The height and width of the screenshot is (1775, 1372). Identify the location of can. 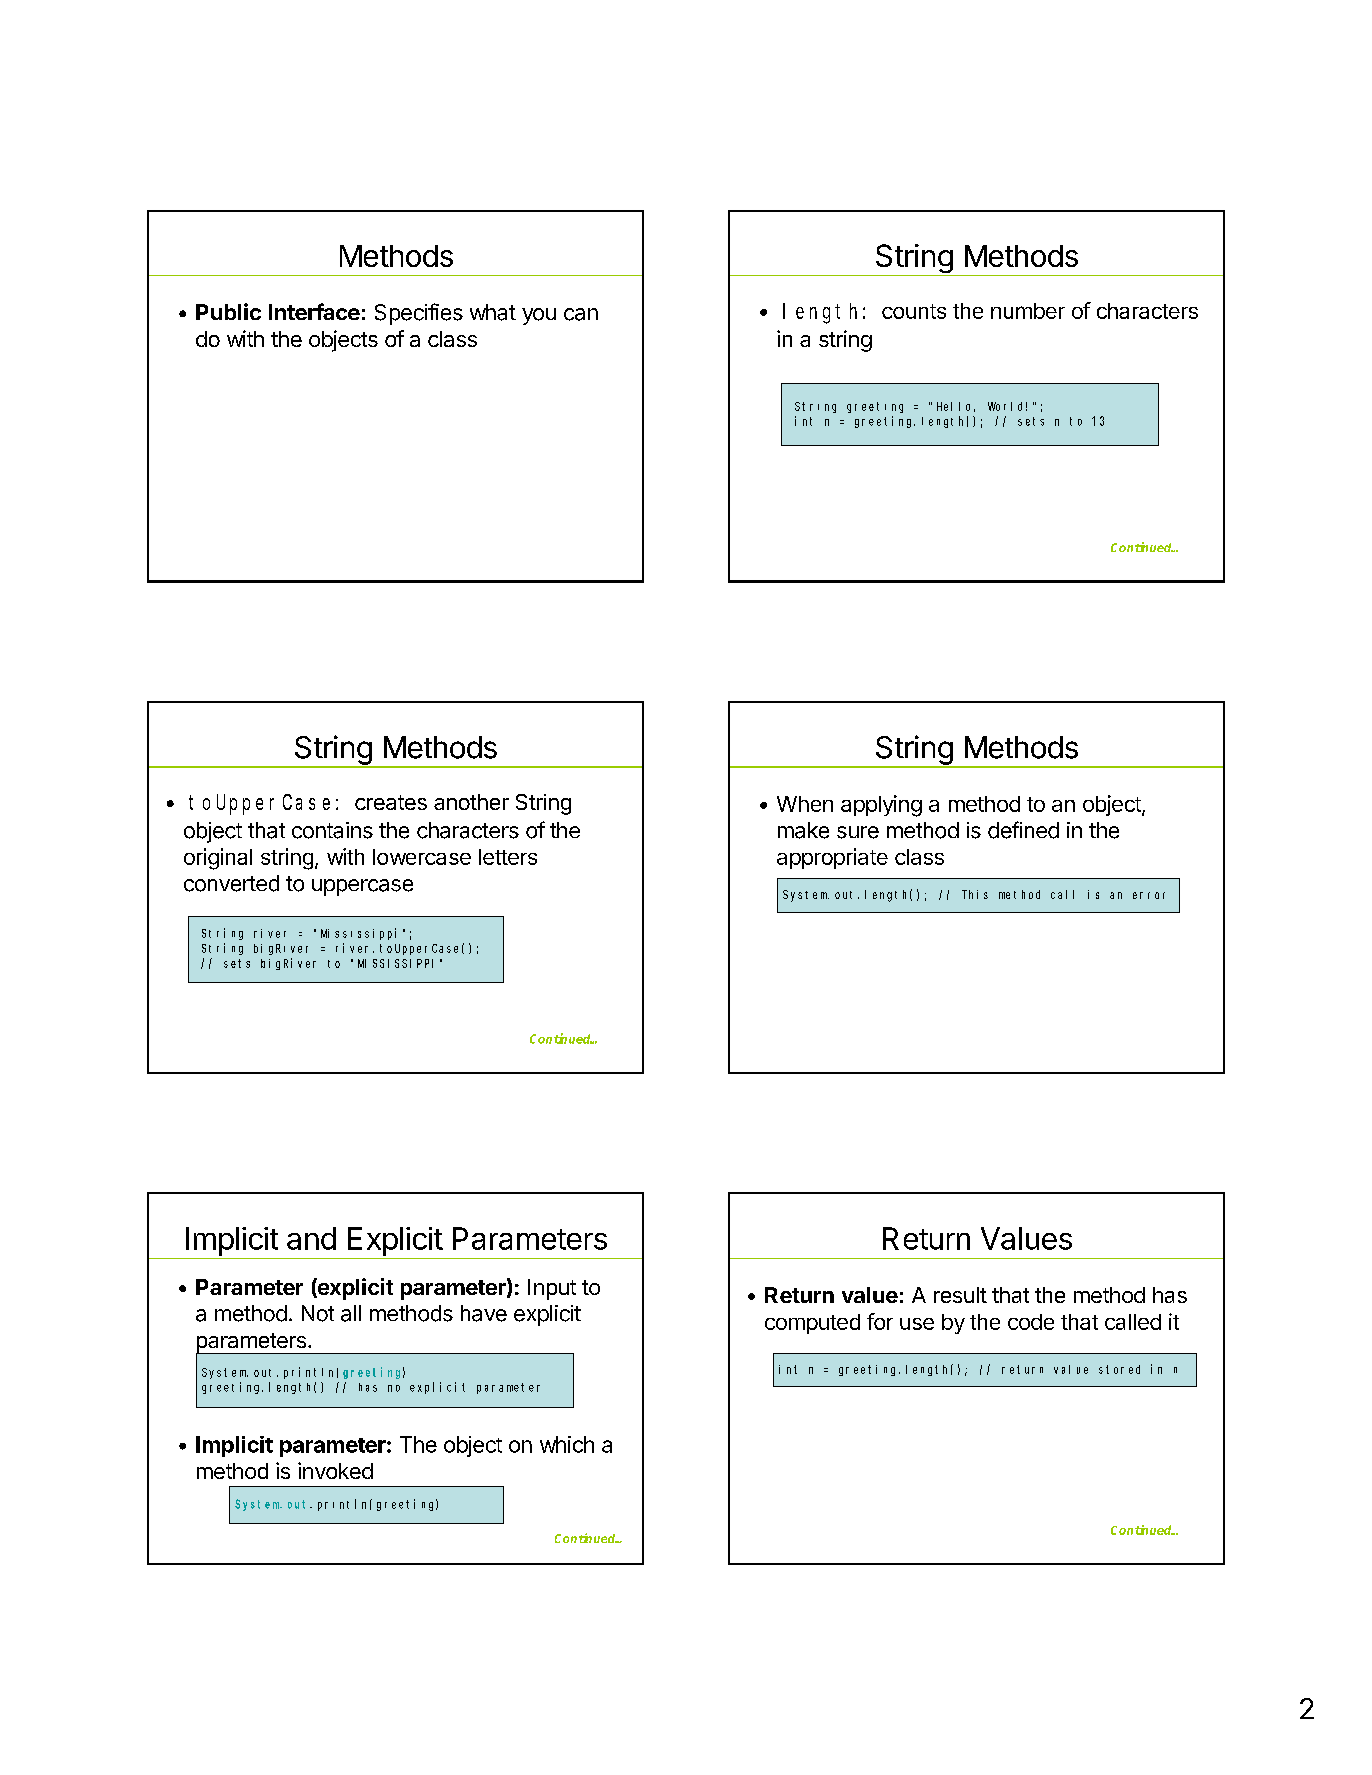
(581, 314).
